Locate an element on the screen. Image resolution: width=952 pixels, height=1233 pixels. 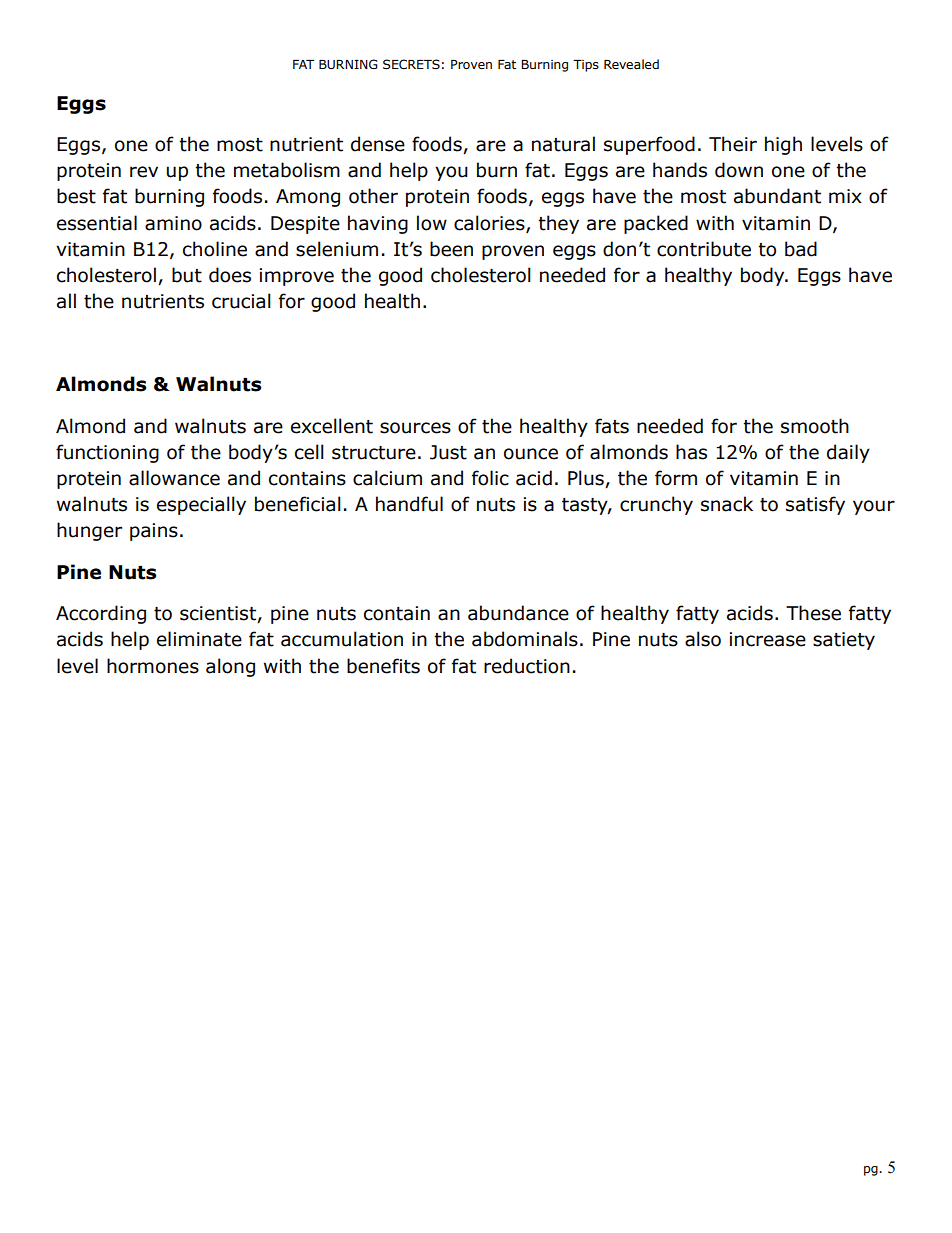
Tips is located at coordinates (586, 66).
